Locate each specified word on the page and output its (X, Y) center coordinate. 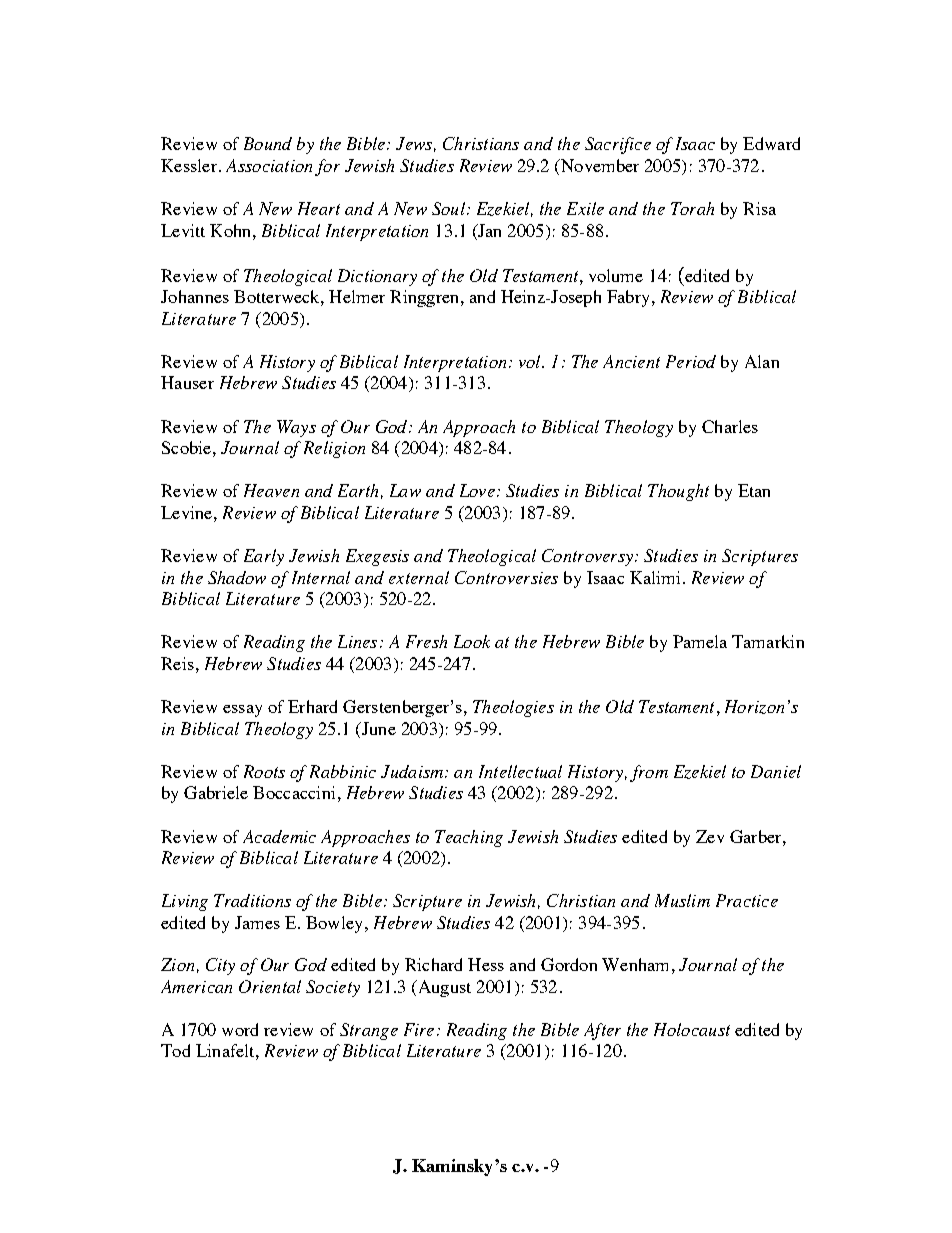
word (240, 1029)
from (649, 773)
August (443, 988)
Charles (730, 426)
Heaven (271, 490)
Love (477, 490)
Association (269, 165)
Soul (448, 208)
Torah (692, 208)
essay (242, 711)
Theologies (513, 708)
